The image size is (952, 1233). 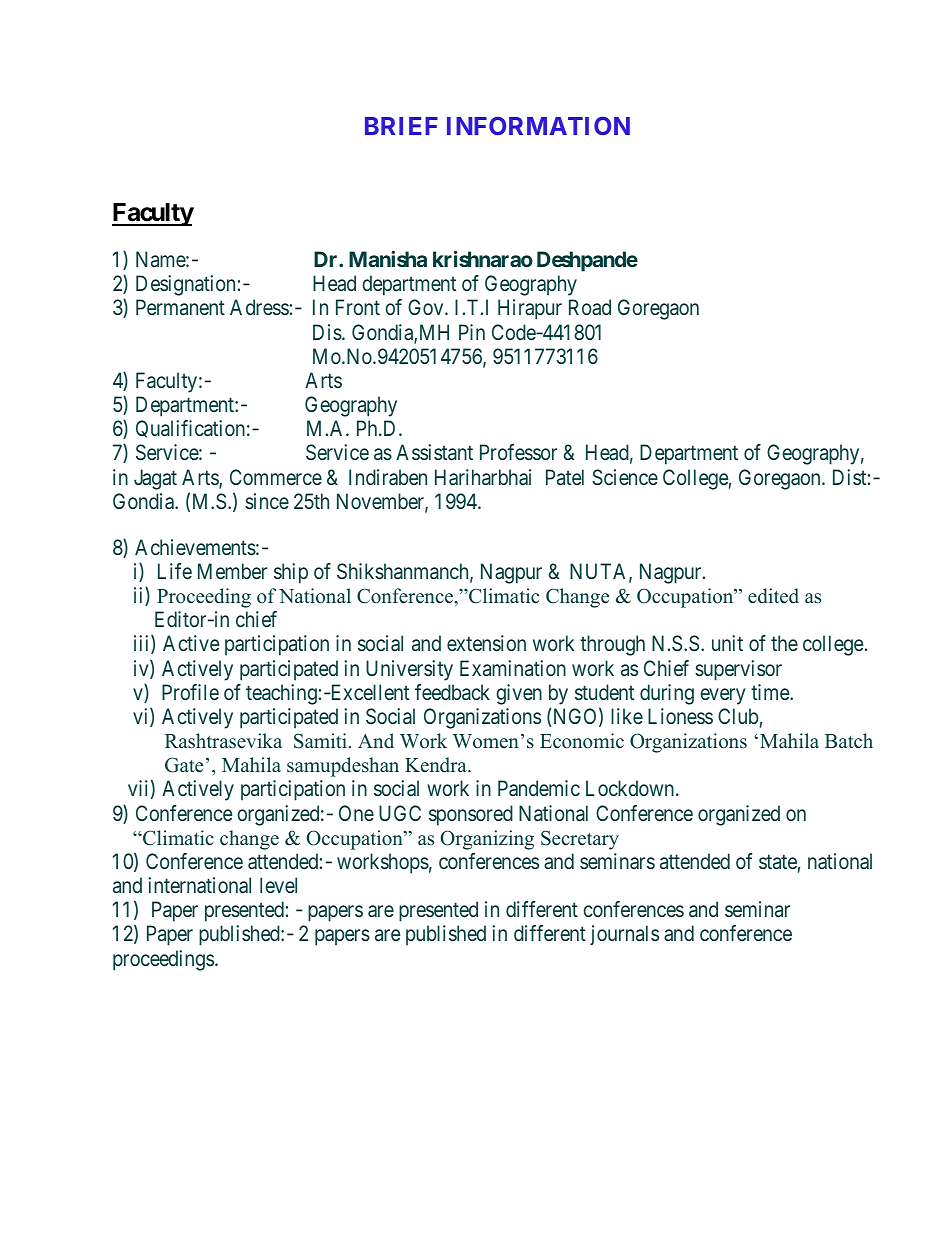 What do you see at coordinates (624, 935) in the image?
I see `journals` at bounding box center [624, 935].
